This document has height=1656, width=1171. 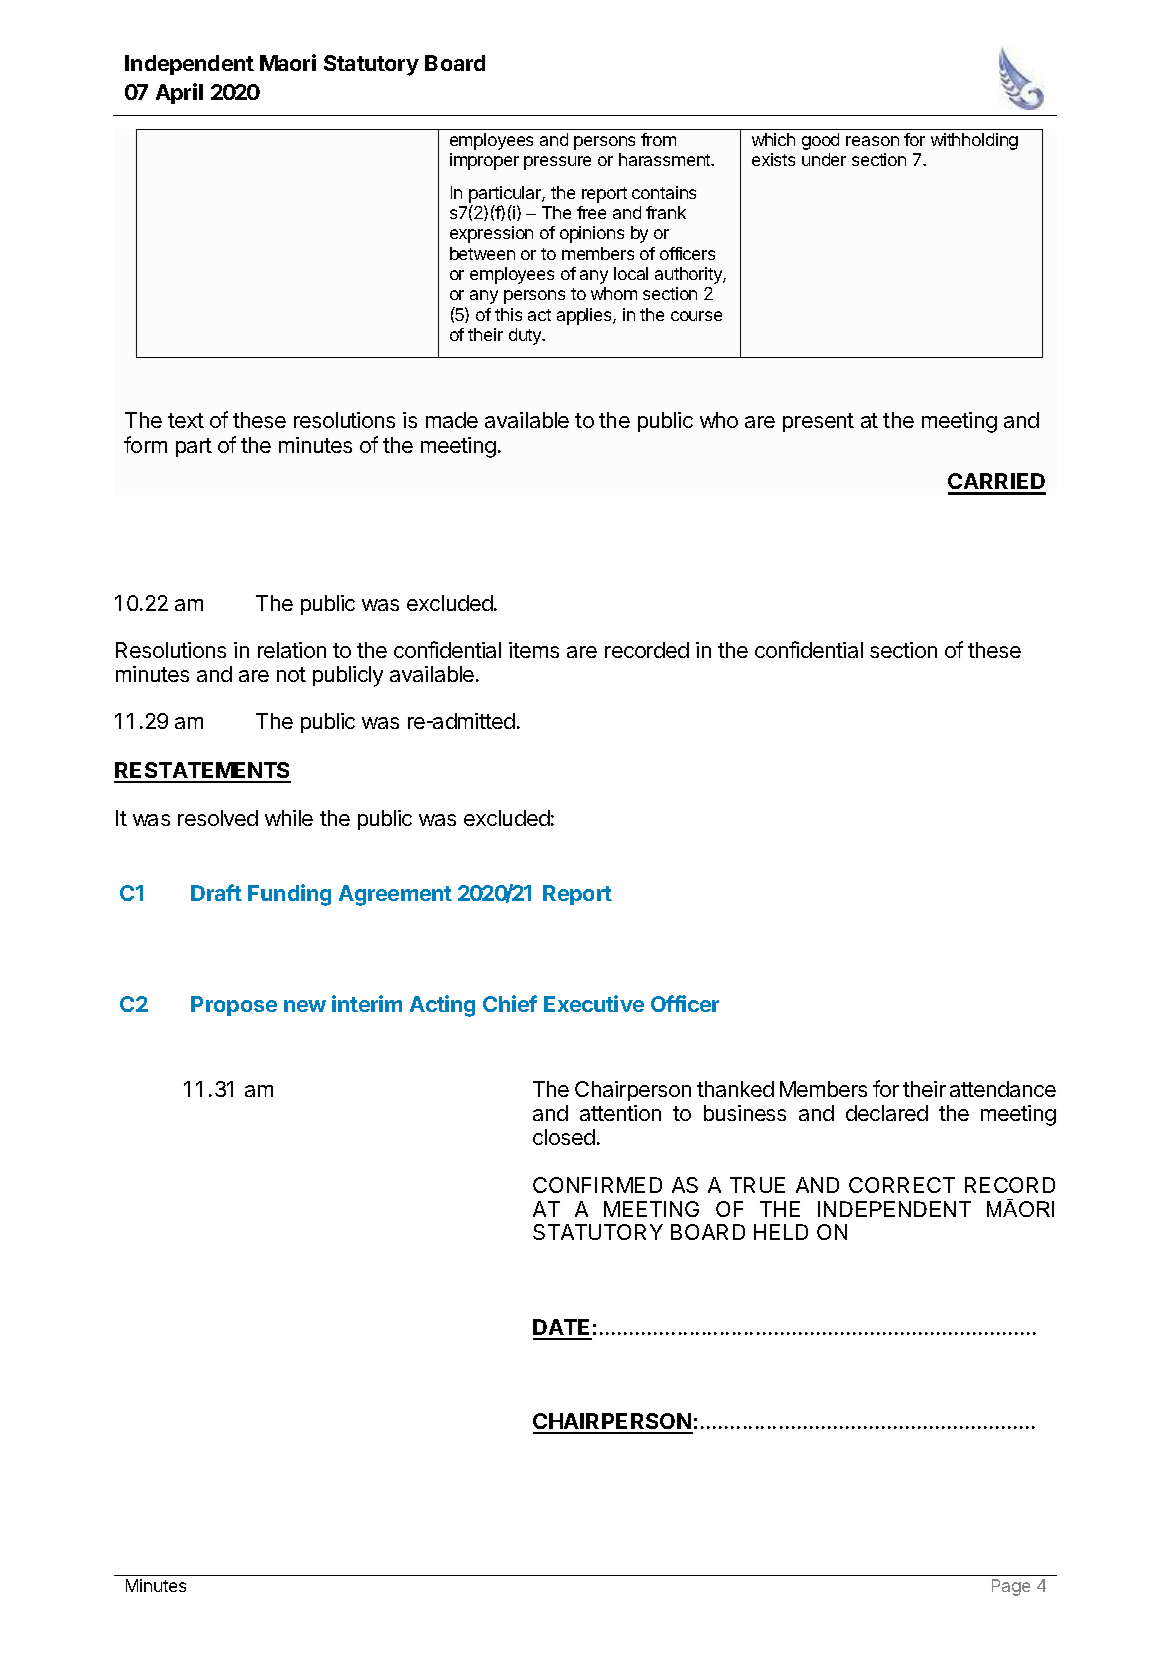 I want to click on CONFIRMED, so click(x=597, y=1185).
